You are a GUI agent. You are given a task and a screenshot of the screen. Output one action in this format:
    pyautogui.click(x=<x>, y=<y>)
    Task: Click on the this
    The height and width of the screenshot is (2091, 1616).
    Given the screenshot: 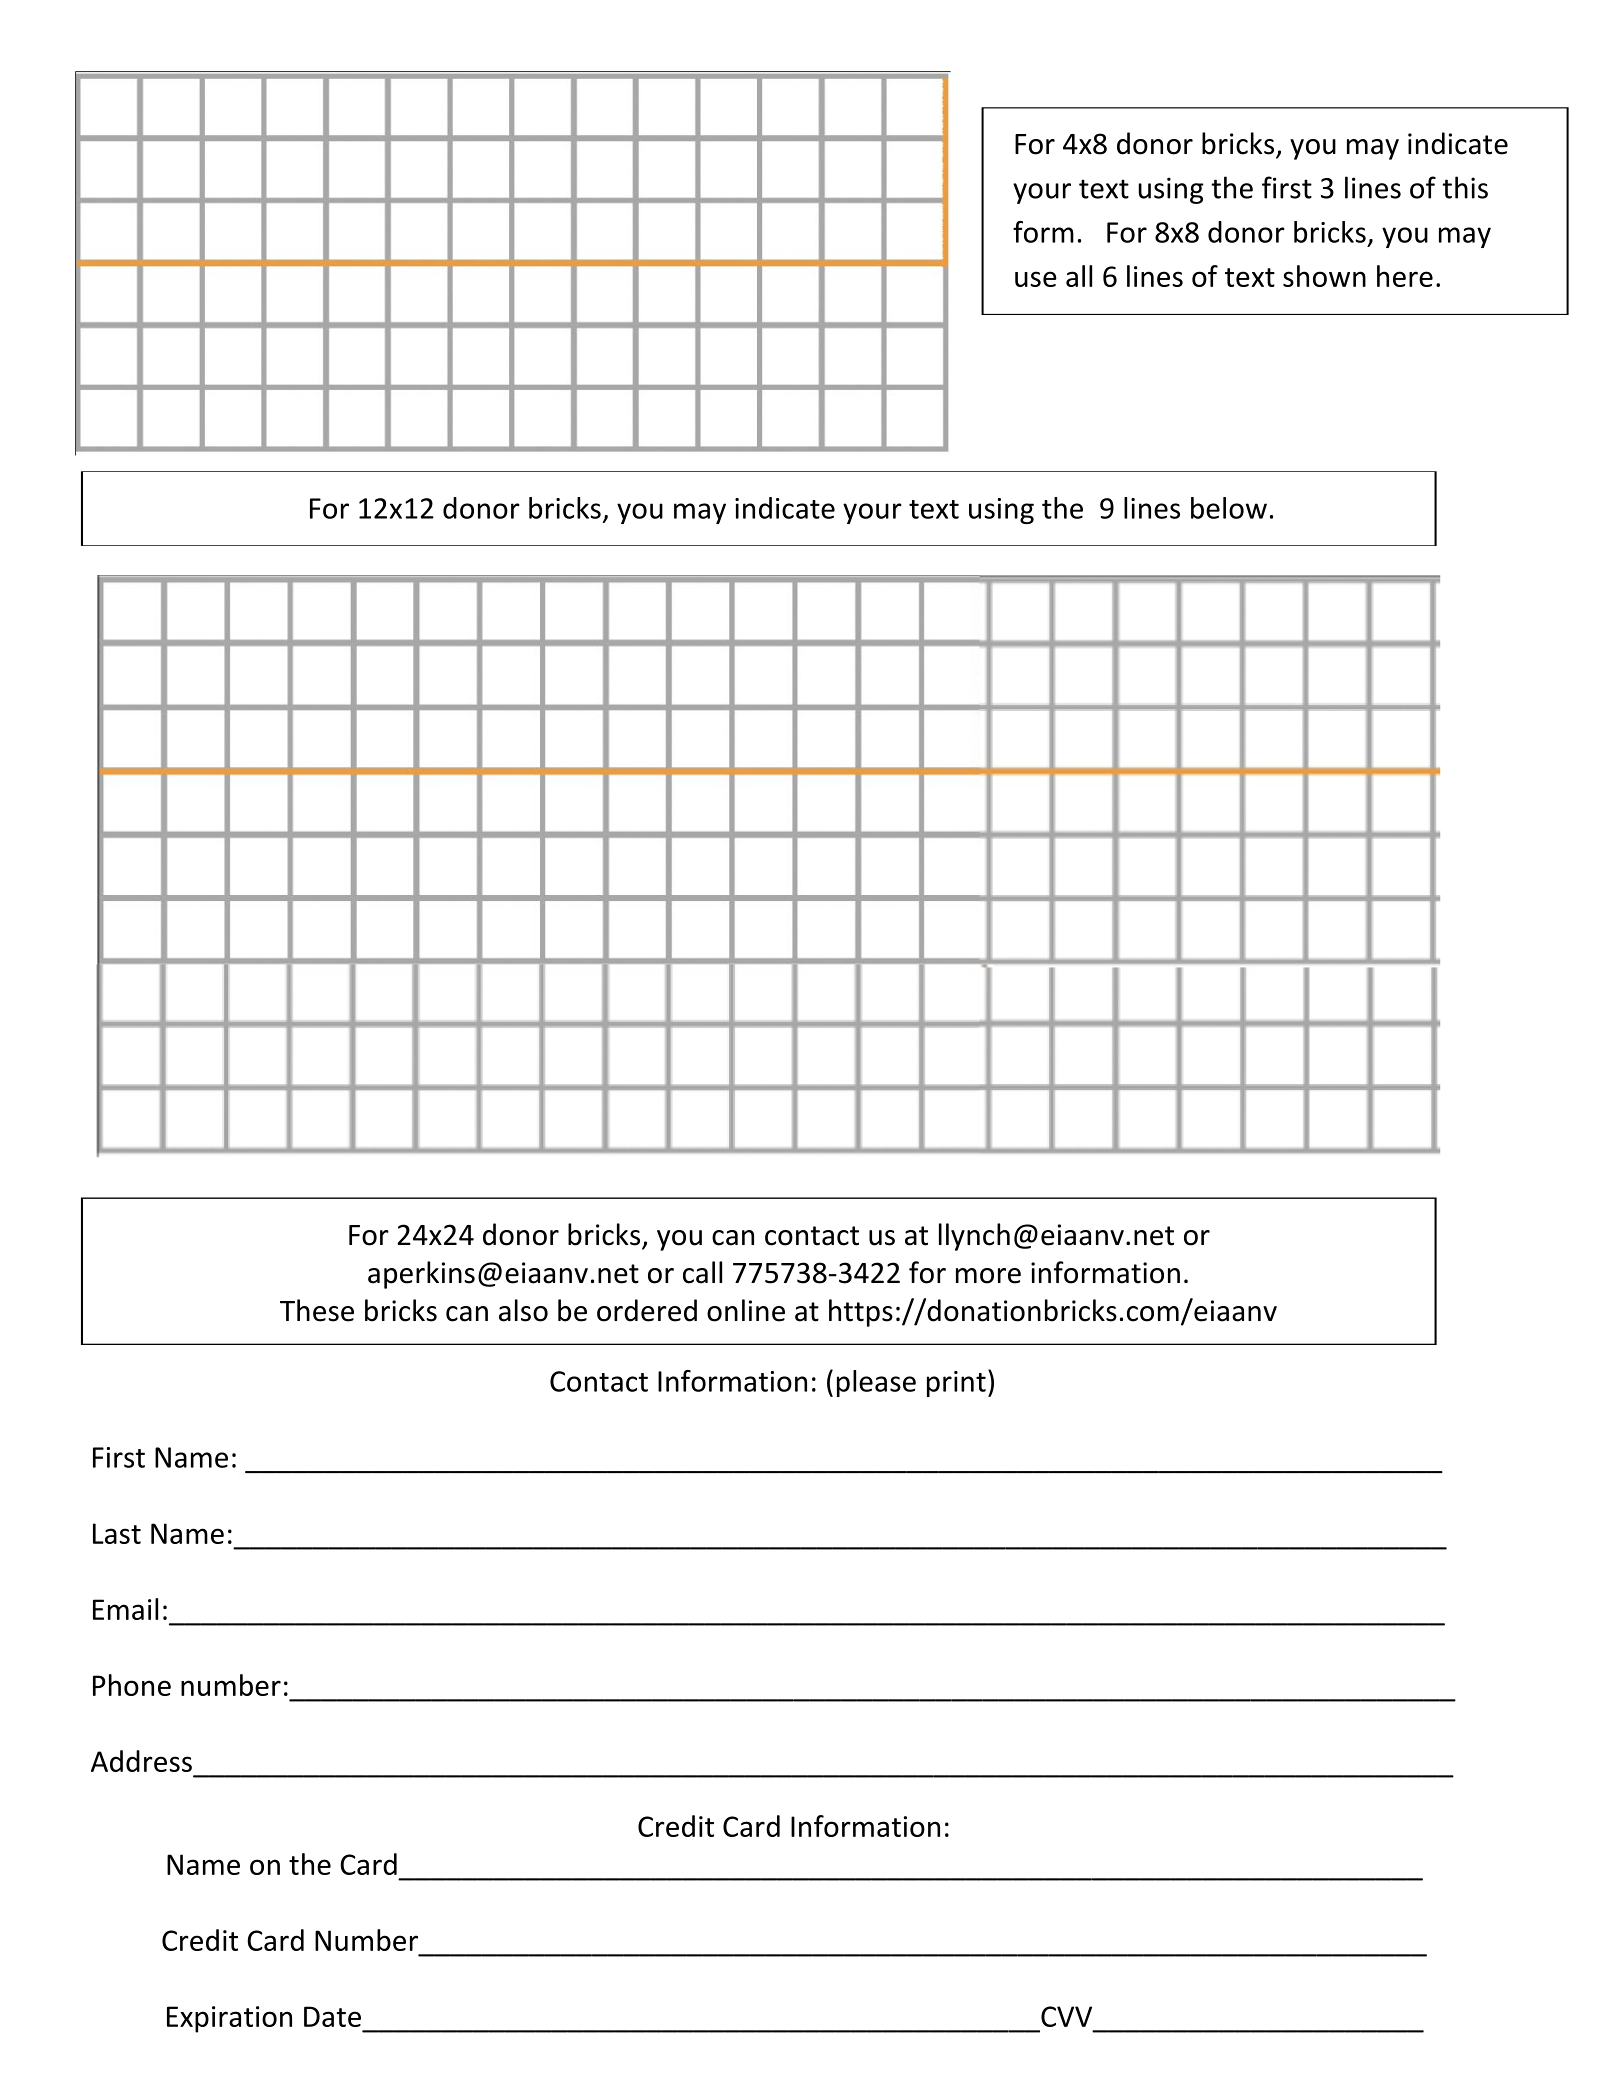 What is the action you would take?
    pyautogui.click(x=1465, y=187)
